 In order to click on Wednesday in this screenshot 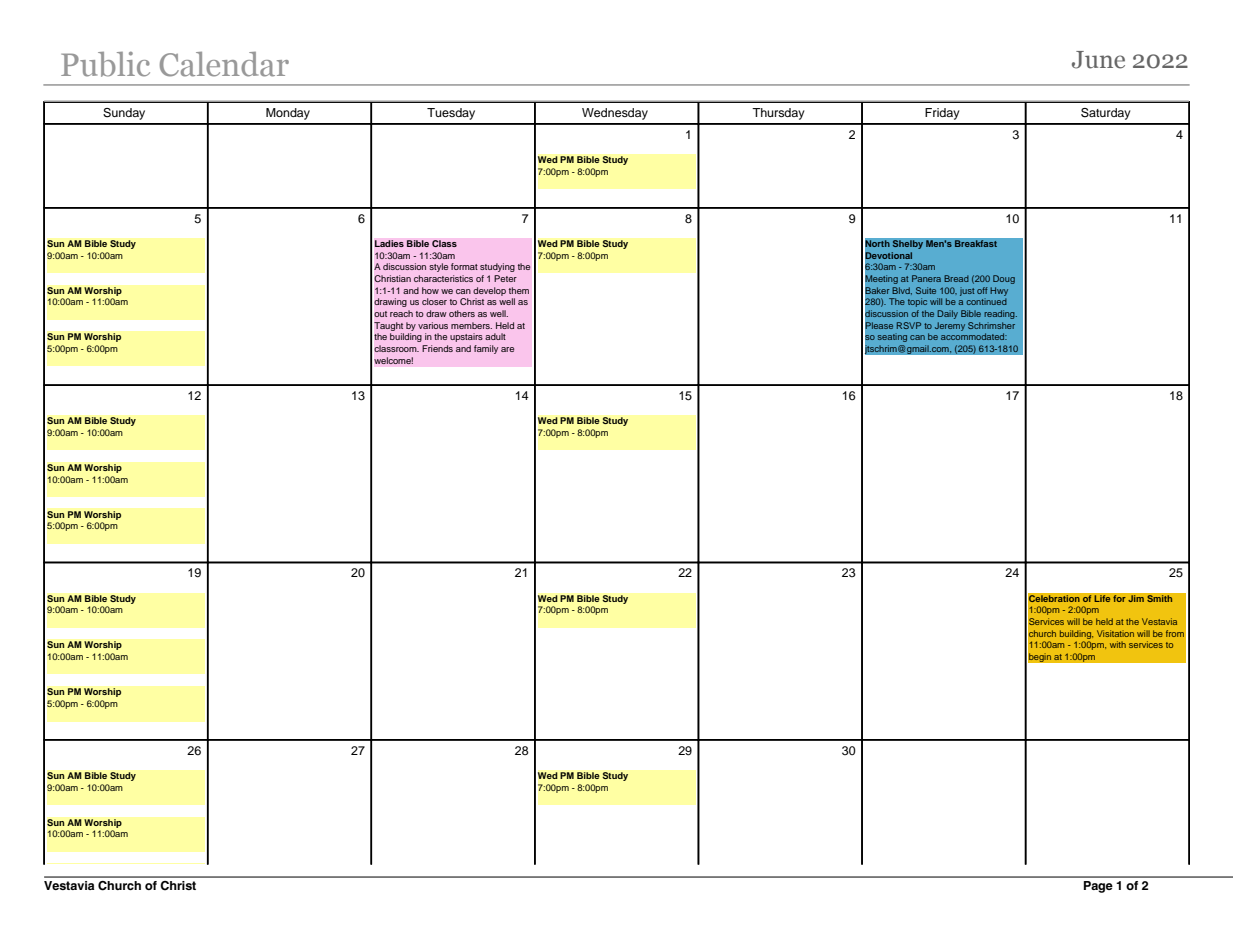, I will do `click(615, 114)`.
